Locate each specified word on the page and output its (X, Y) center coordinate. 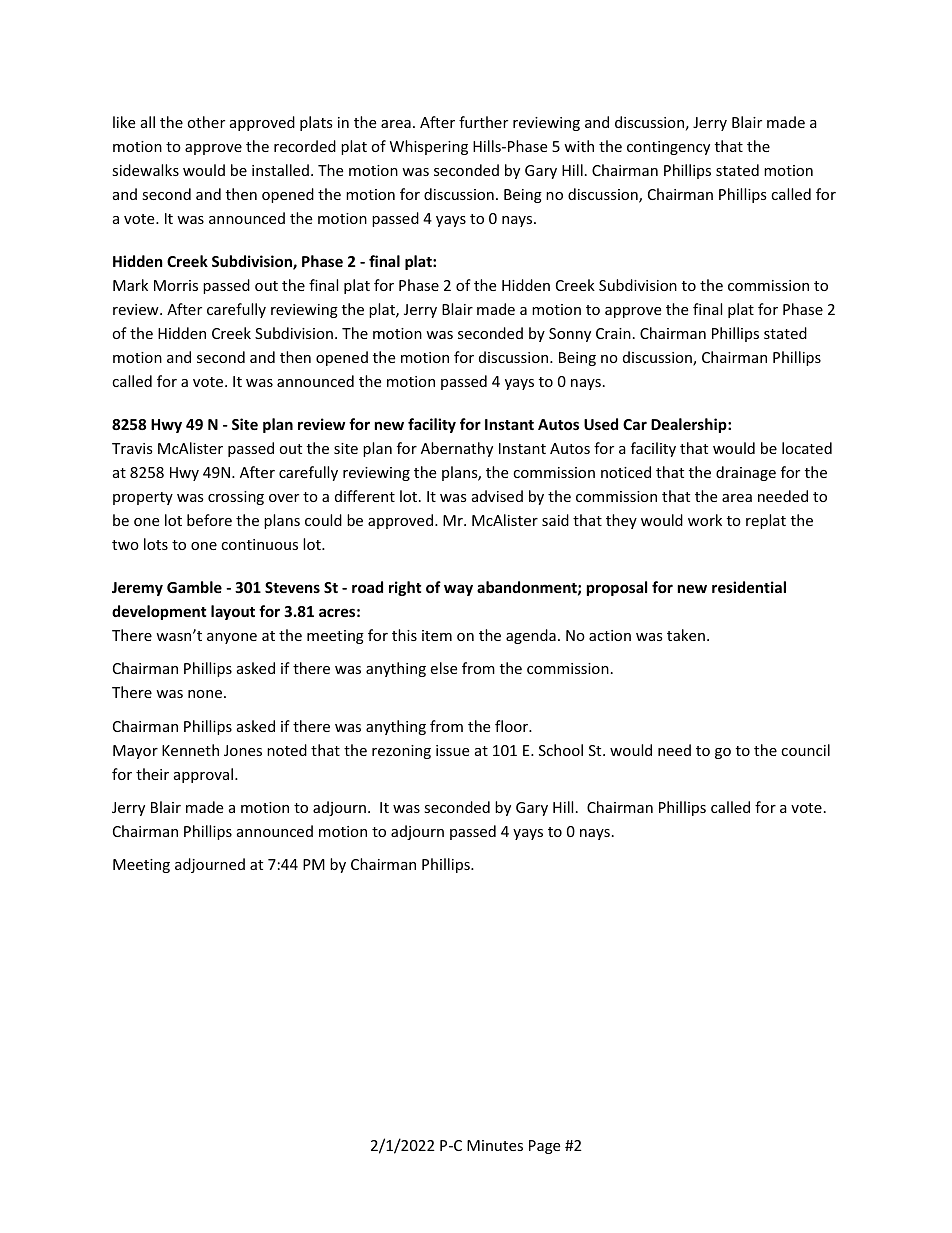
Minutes (495, 1145)
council (805, 750)
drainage (746, 473)
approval (203, 775)
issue (452, 750)
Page (544, 1147)
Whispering (429, 147)
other (206, 122)
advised (497, 496)
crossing (236, 498)
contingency (668, 148)
